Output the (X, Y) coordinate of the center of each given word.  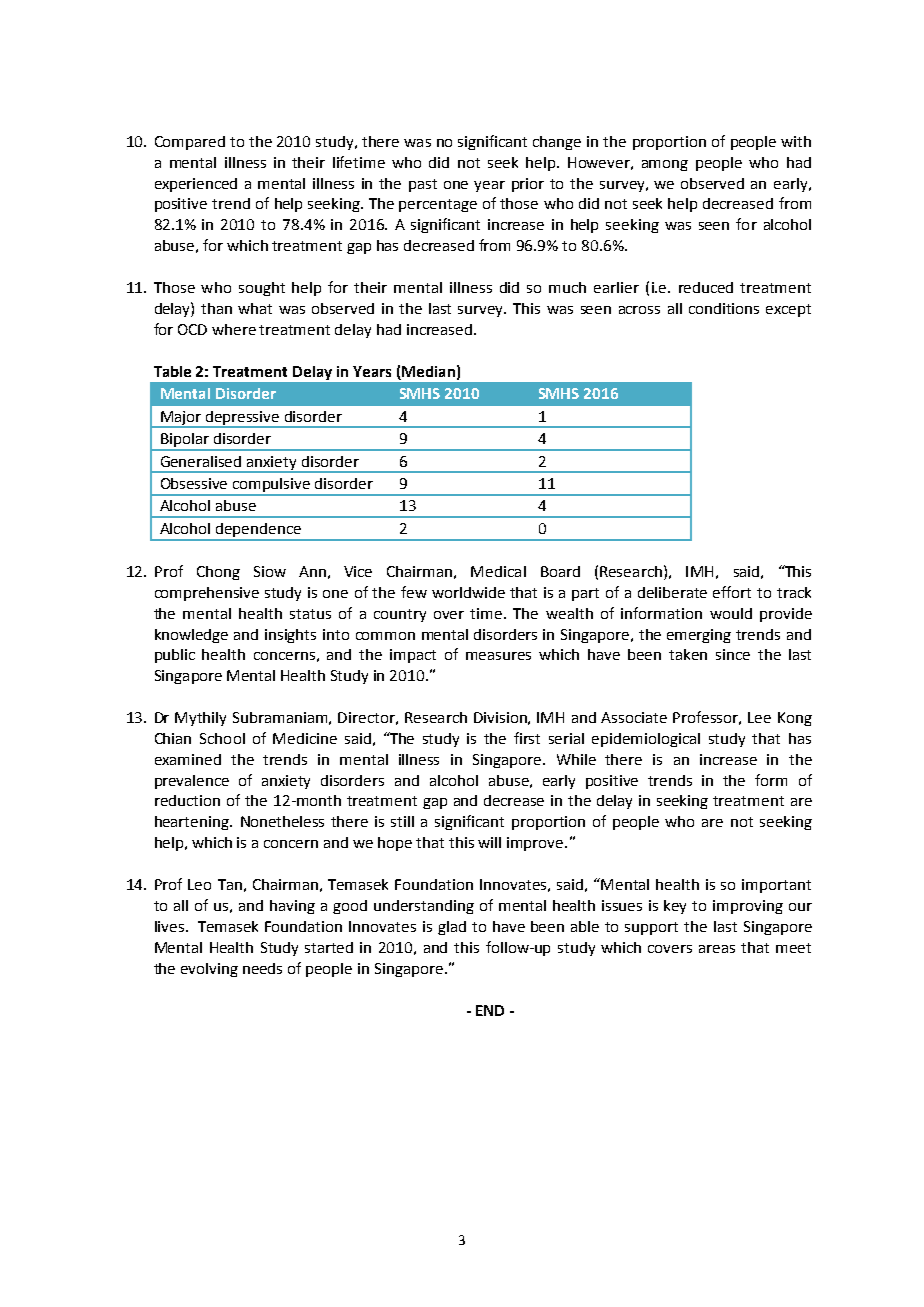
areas (717, 949)
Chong (218, 573)
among (665, 165)
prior (528, 185)
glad (452, 928)
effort (732, 592)
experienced (196, 185)
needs (262, 968)
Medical (498, 571)
